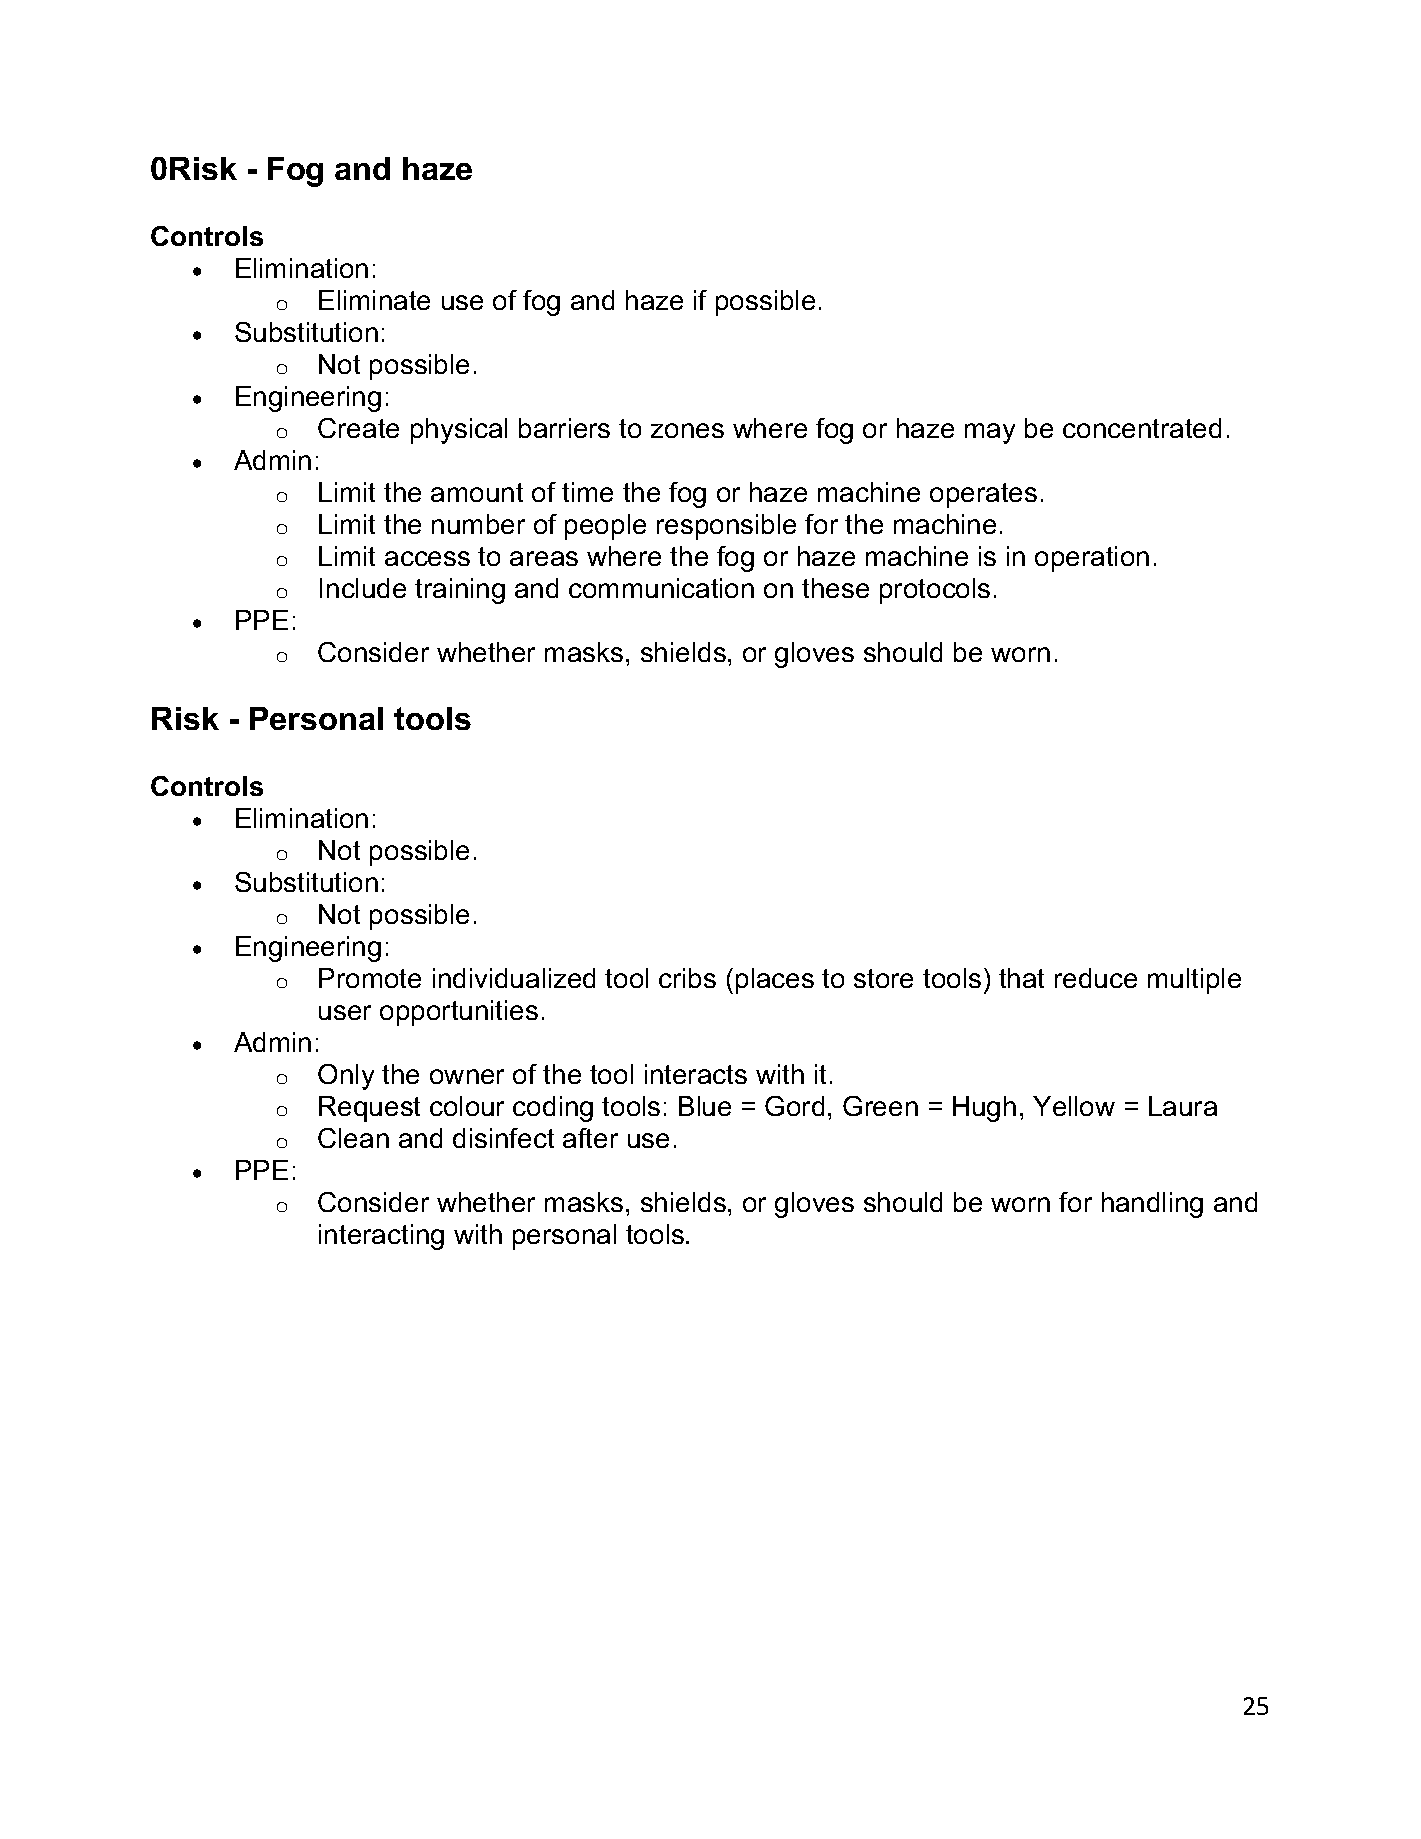  What do you see at coordinates (477, 492) in the screenshot?
I see `amount` at bounding box center [477, 492].
